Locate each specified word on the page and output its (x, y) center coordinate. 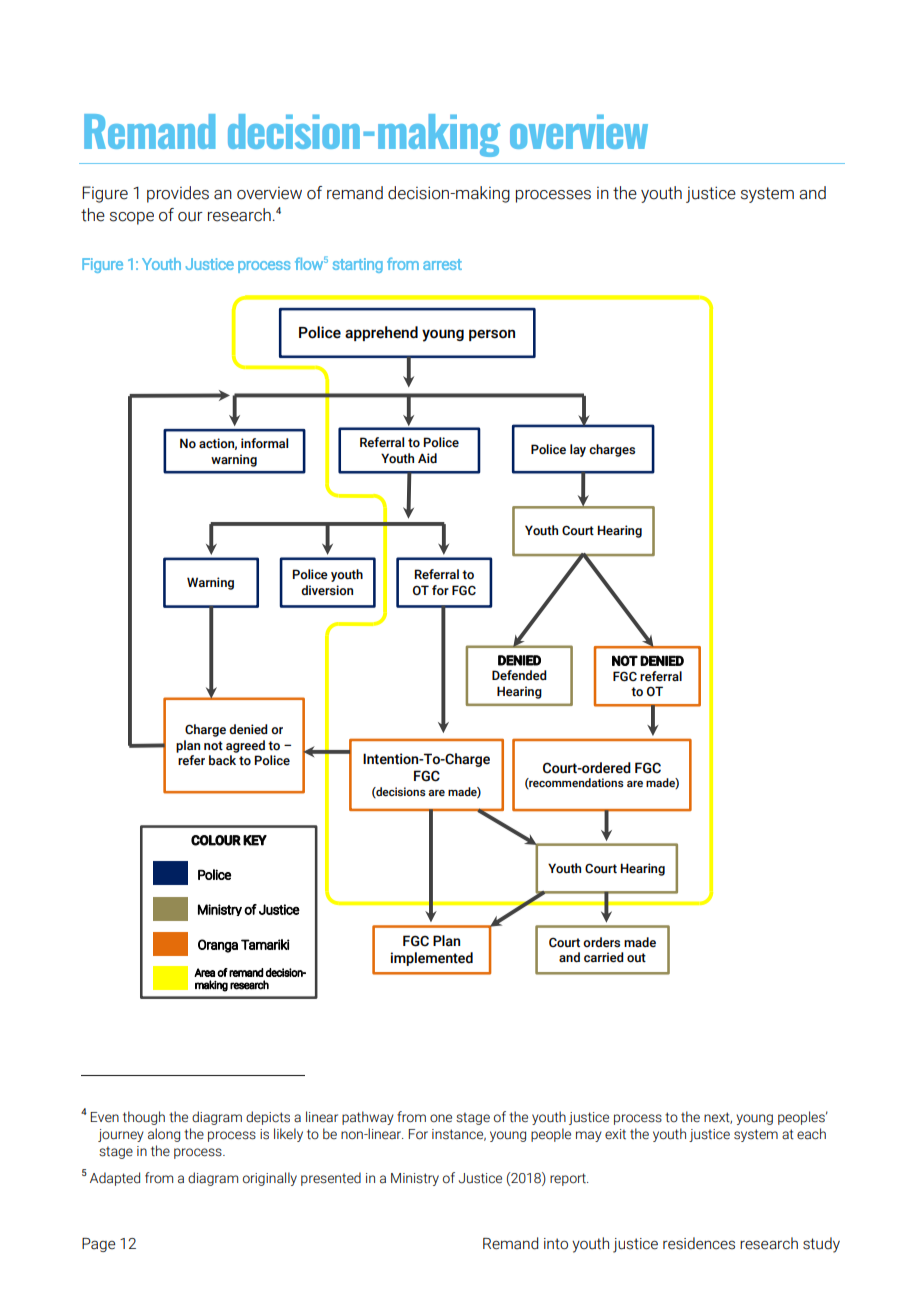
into (556, 1244)
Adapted (115, 1179)
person (492, 335)
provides (178, 194)
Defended (519, 675)
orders (601, 942)
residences (699, 1243)
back (222, 760)
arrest (442, 264)
